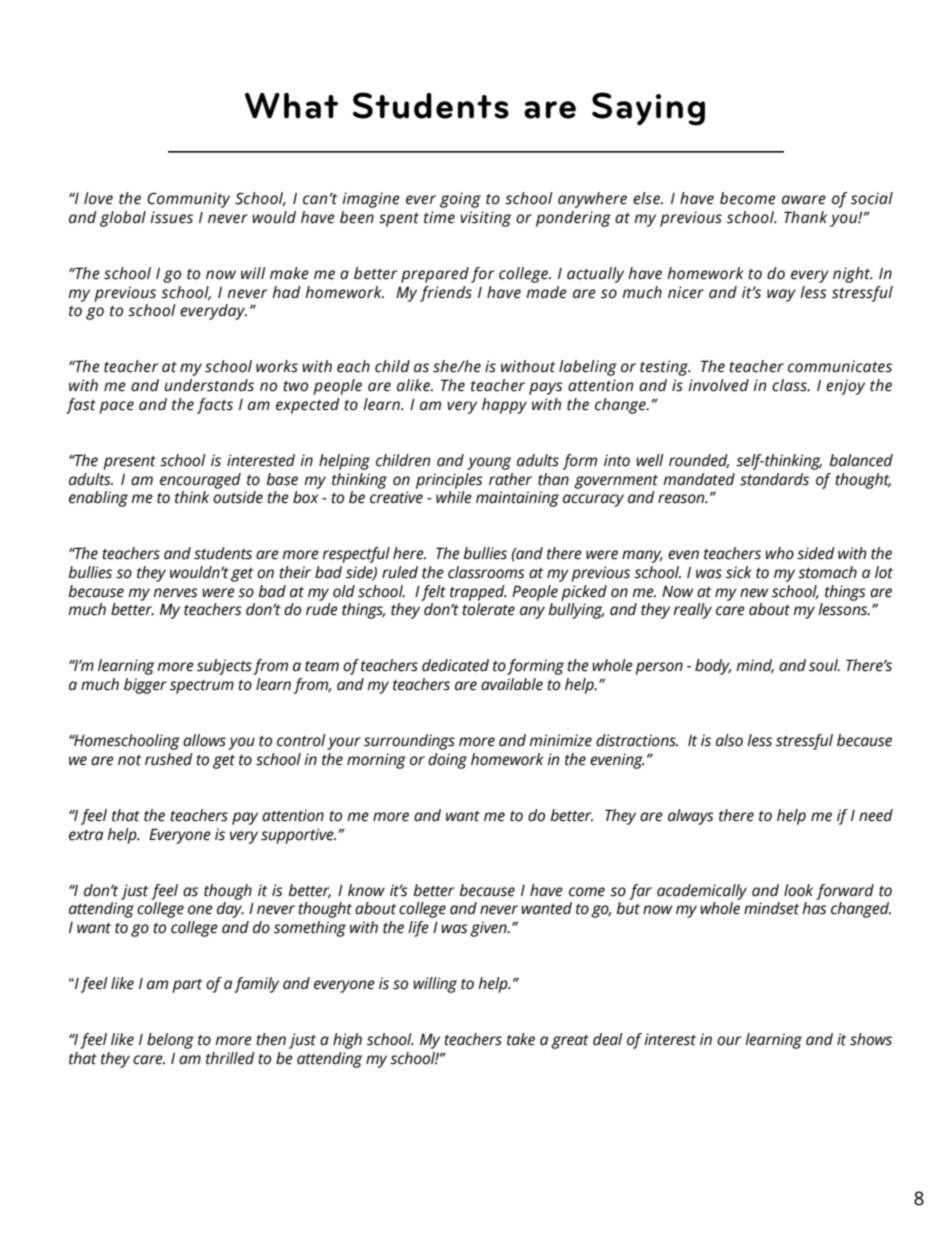 Image resolution: width=952 pixels, height=1233 pixels. What do you see at coordinates (504, 406) in the document?
I see `happy` at bounding box center [504, 406].
